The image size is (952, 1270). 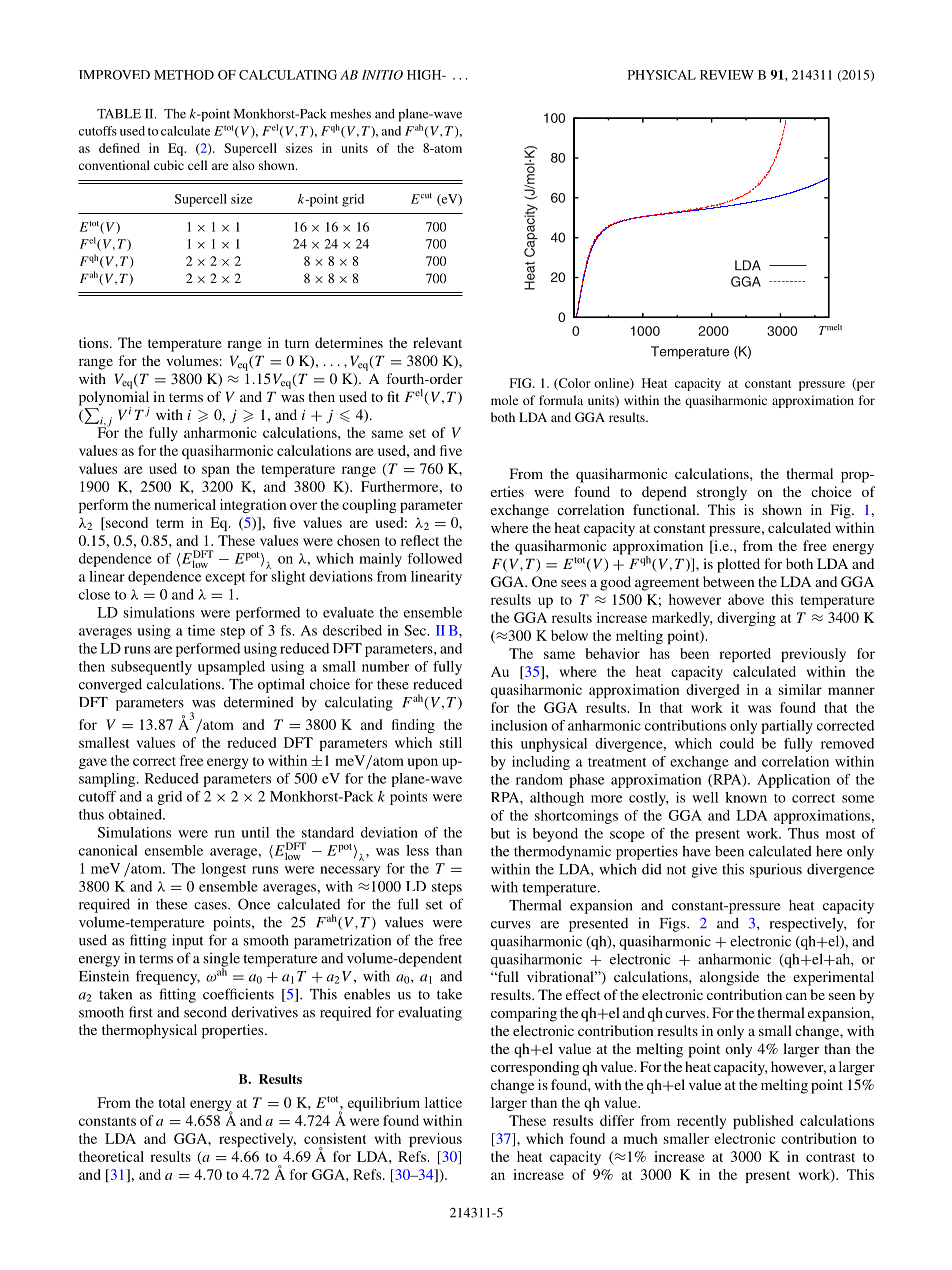 What do you see at coordinates (172, 1102) in the document?
I see `total` at bounding box center [172, 1102].
